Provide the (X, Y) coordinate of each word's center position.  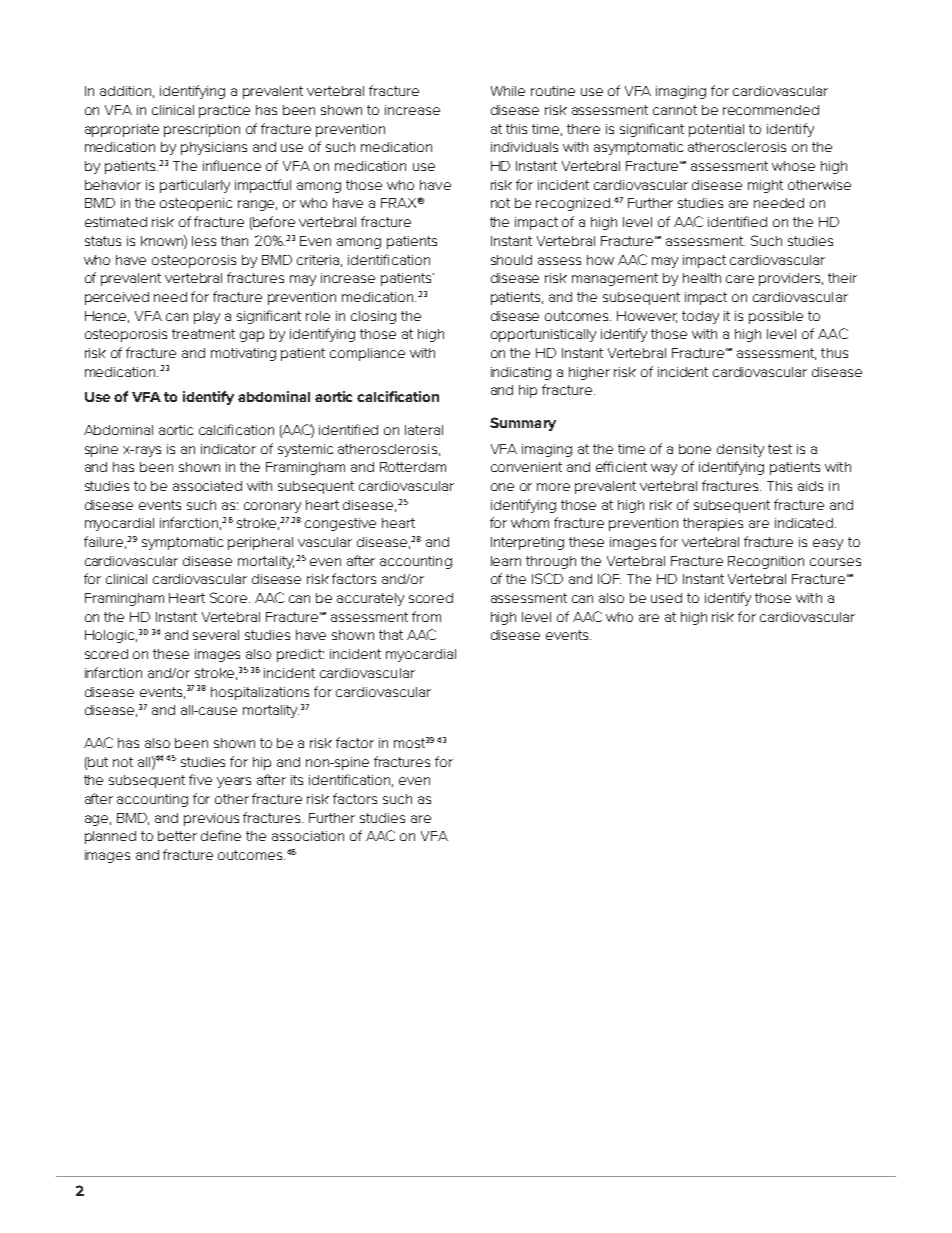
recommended (771, 110)
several (216, 635)
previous (211, 819)
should (511, 260)
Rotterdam (413, 467)
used (666, 598)
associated (207, 486)
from (426, 616)
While (508, 91)
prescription (202, 130)
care (740, 279)
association (308, 836)
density (740, 450)
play (207, 317)
